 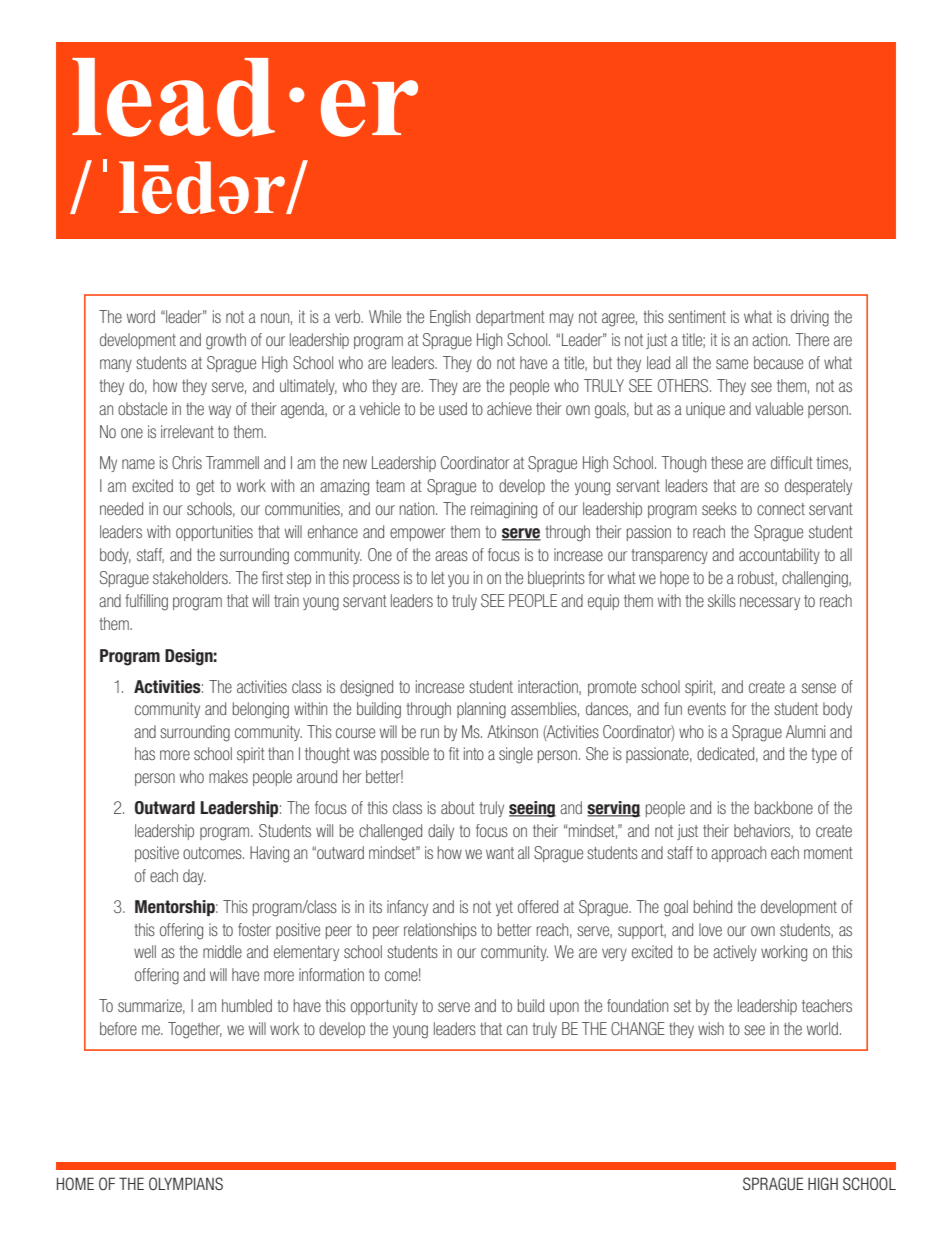 What do you see at coordinates (805, 731) in the image?
I see `Alumni` at bounding box center [805, 731].
